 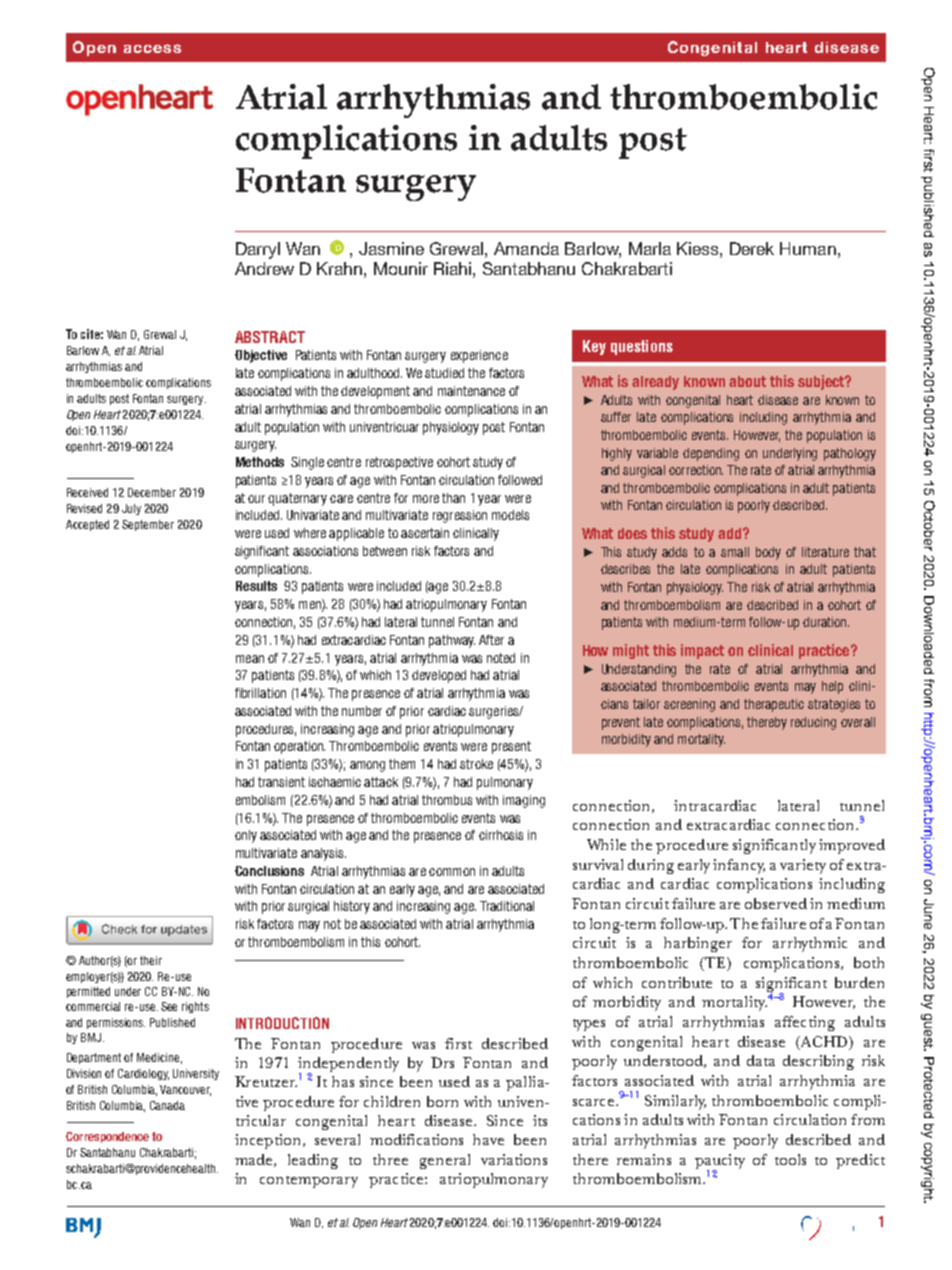 I want to click on present, so click(x=511, y=747).
